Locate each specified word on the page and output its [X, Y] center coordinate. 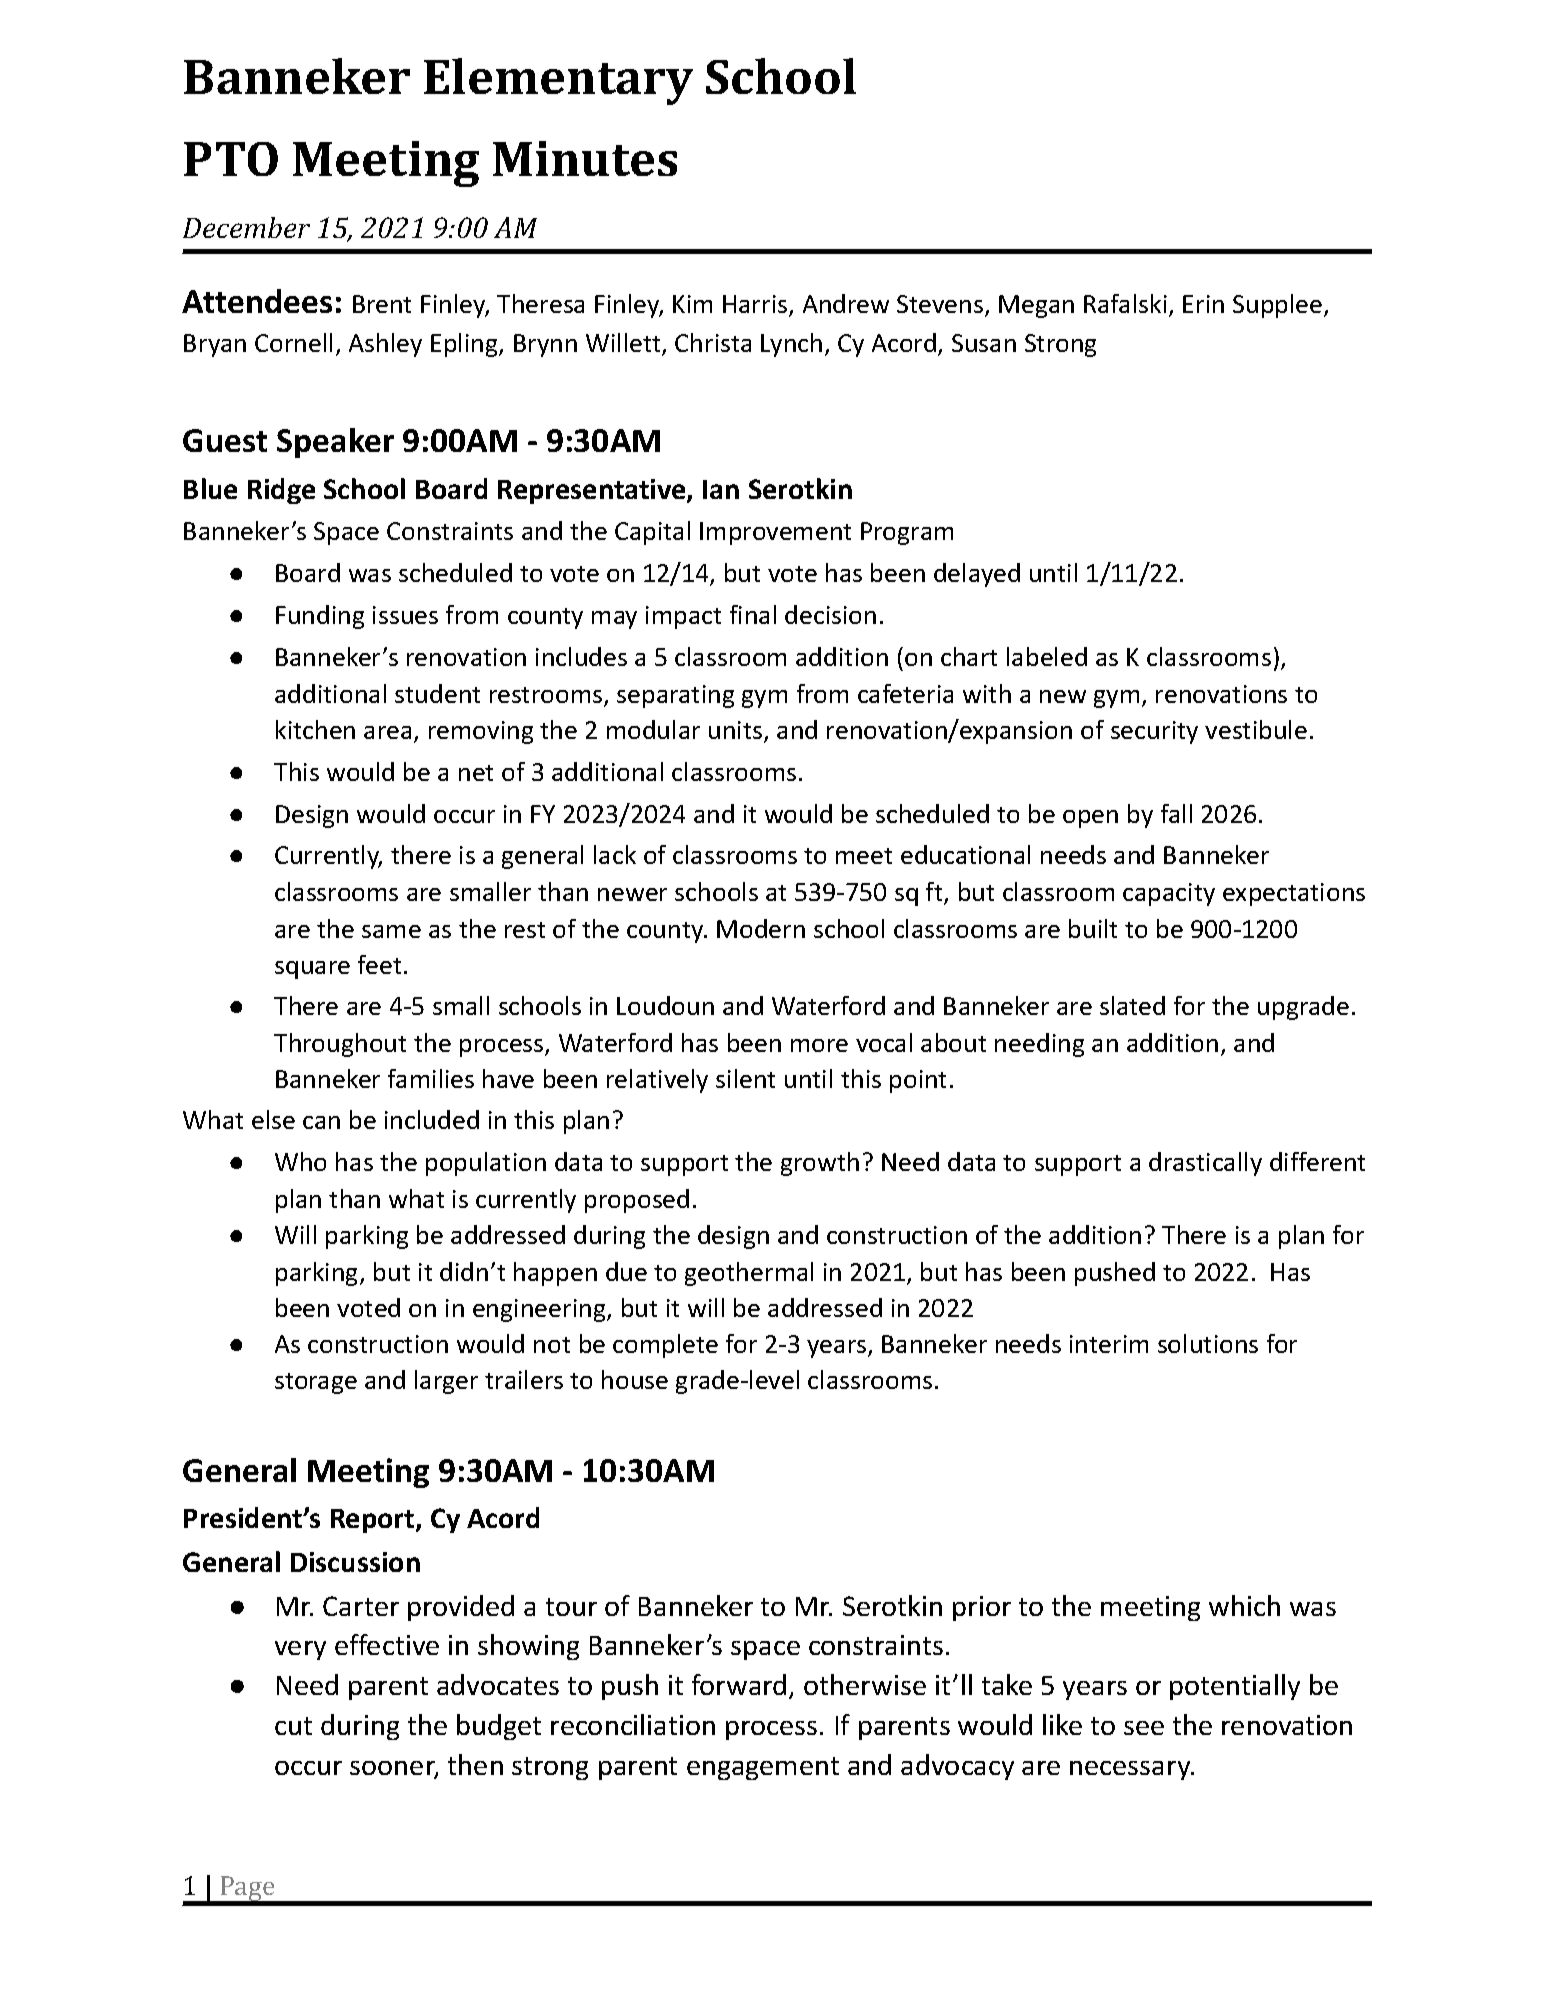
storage [316, 1383]
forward [739, 1684]
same [391, 931]
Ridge [281, 491]
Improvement [775, 533]
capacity [1169, 894]
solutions [1208, 1343]
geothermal [749, 1274]
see [1144, 1728]
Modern [761, 928]
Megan [1036, 306]
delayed [977, 575]
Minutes [585, 158]
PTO [231, 159]
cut [293, 1726]
